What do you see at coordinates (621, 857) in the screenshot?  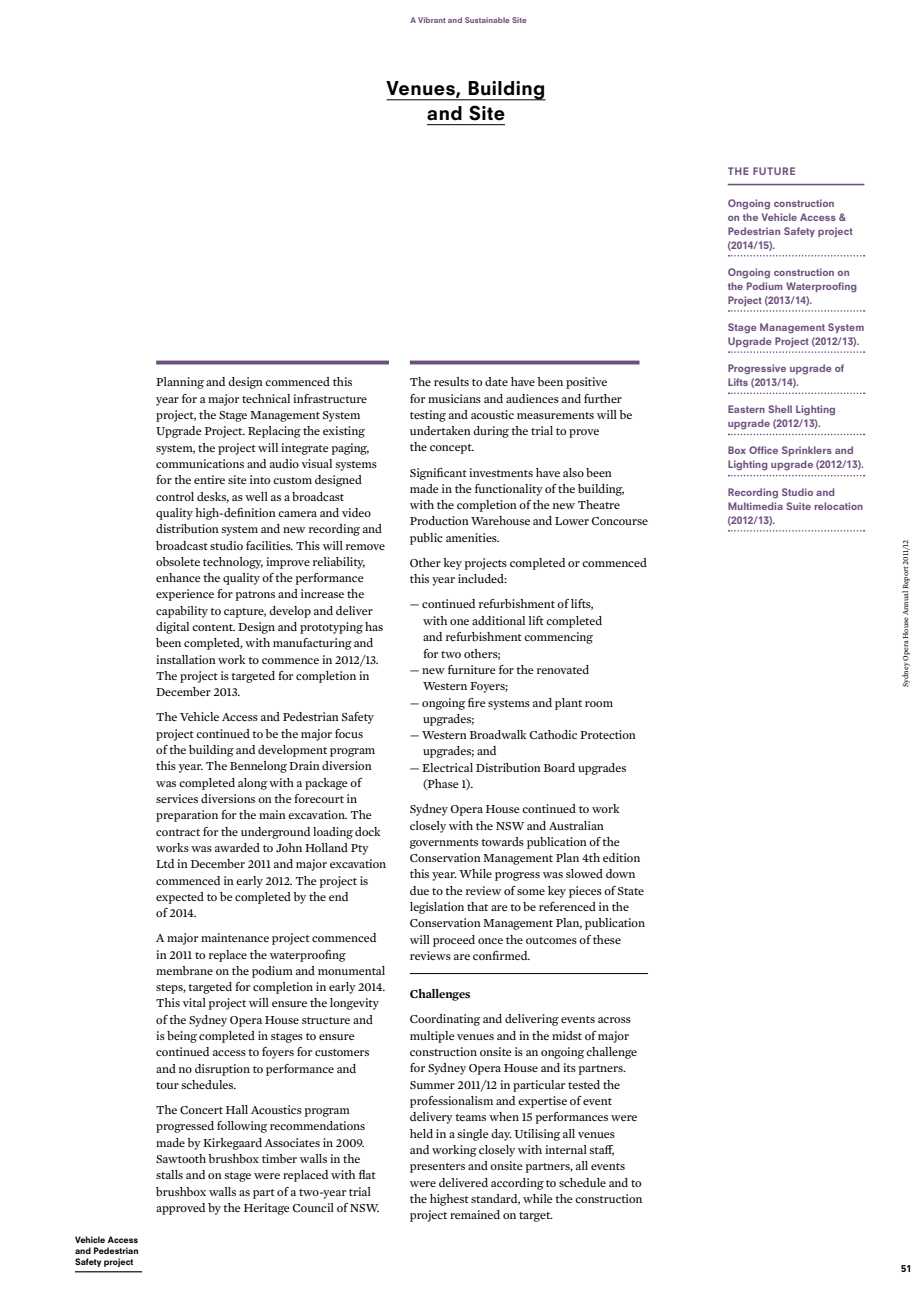 I see `edition` at bounding box center [621, 857].
